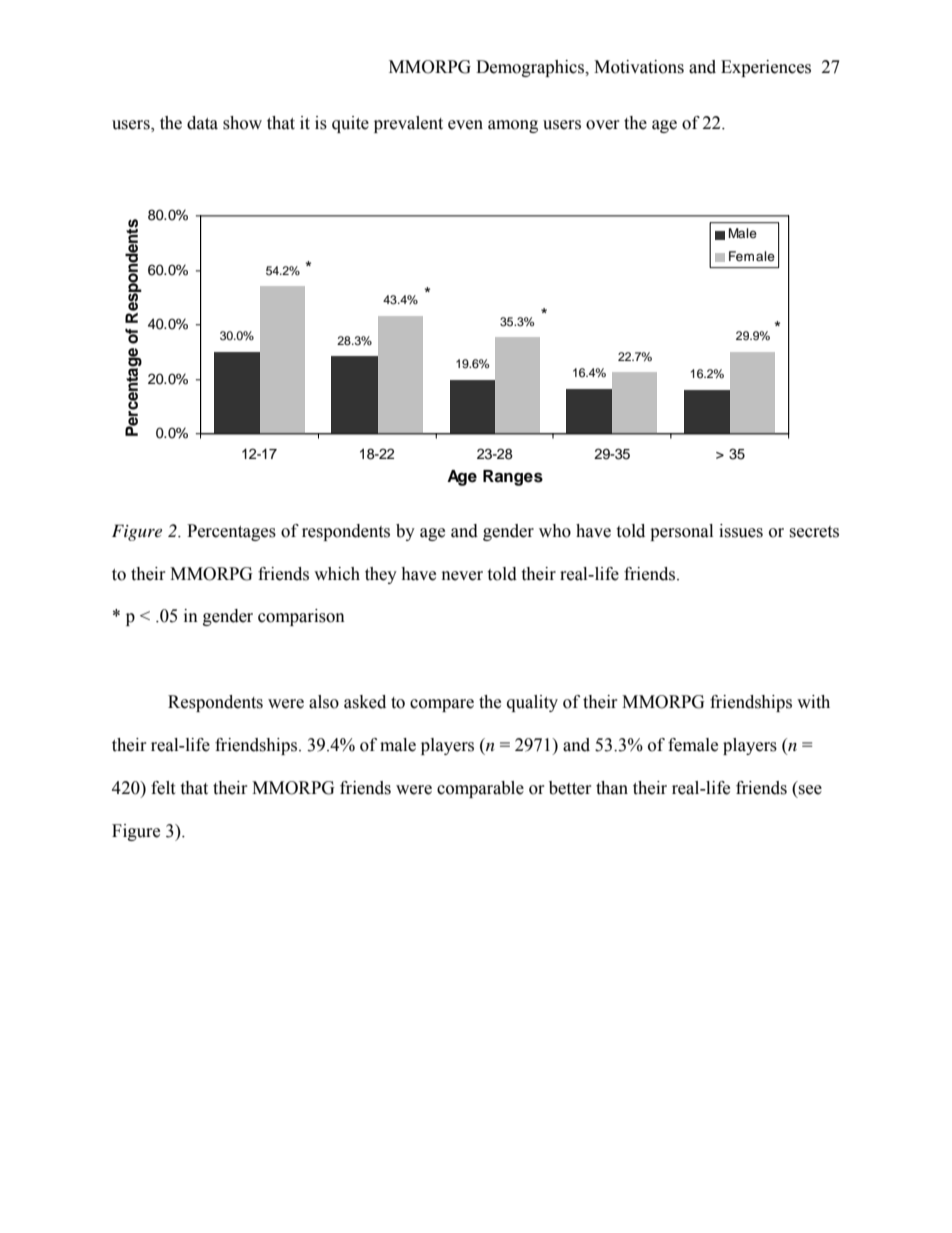 The width and height of the document is (952, 1233). Describe the element at coordinates (242, 123) in the document. I see `show` at that location.
